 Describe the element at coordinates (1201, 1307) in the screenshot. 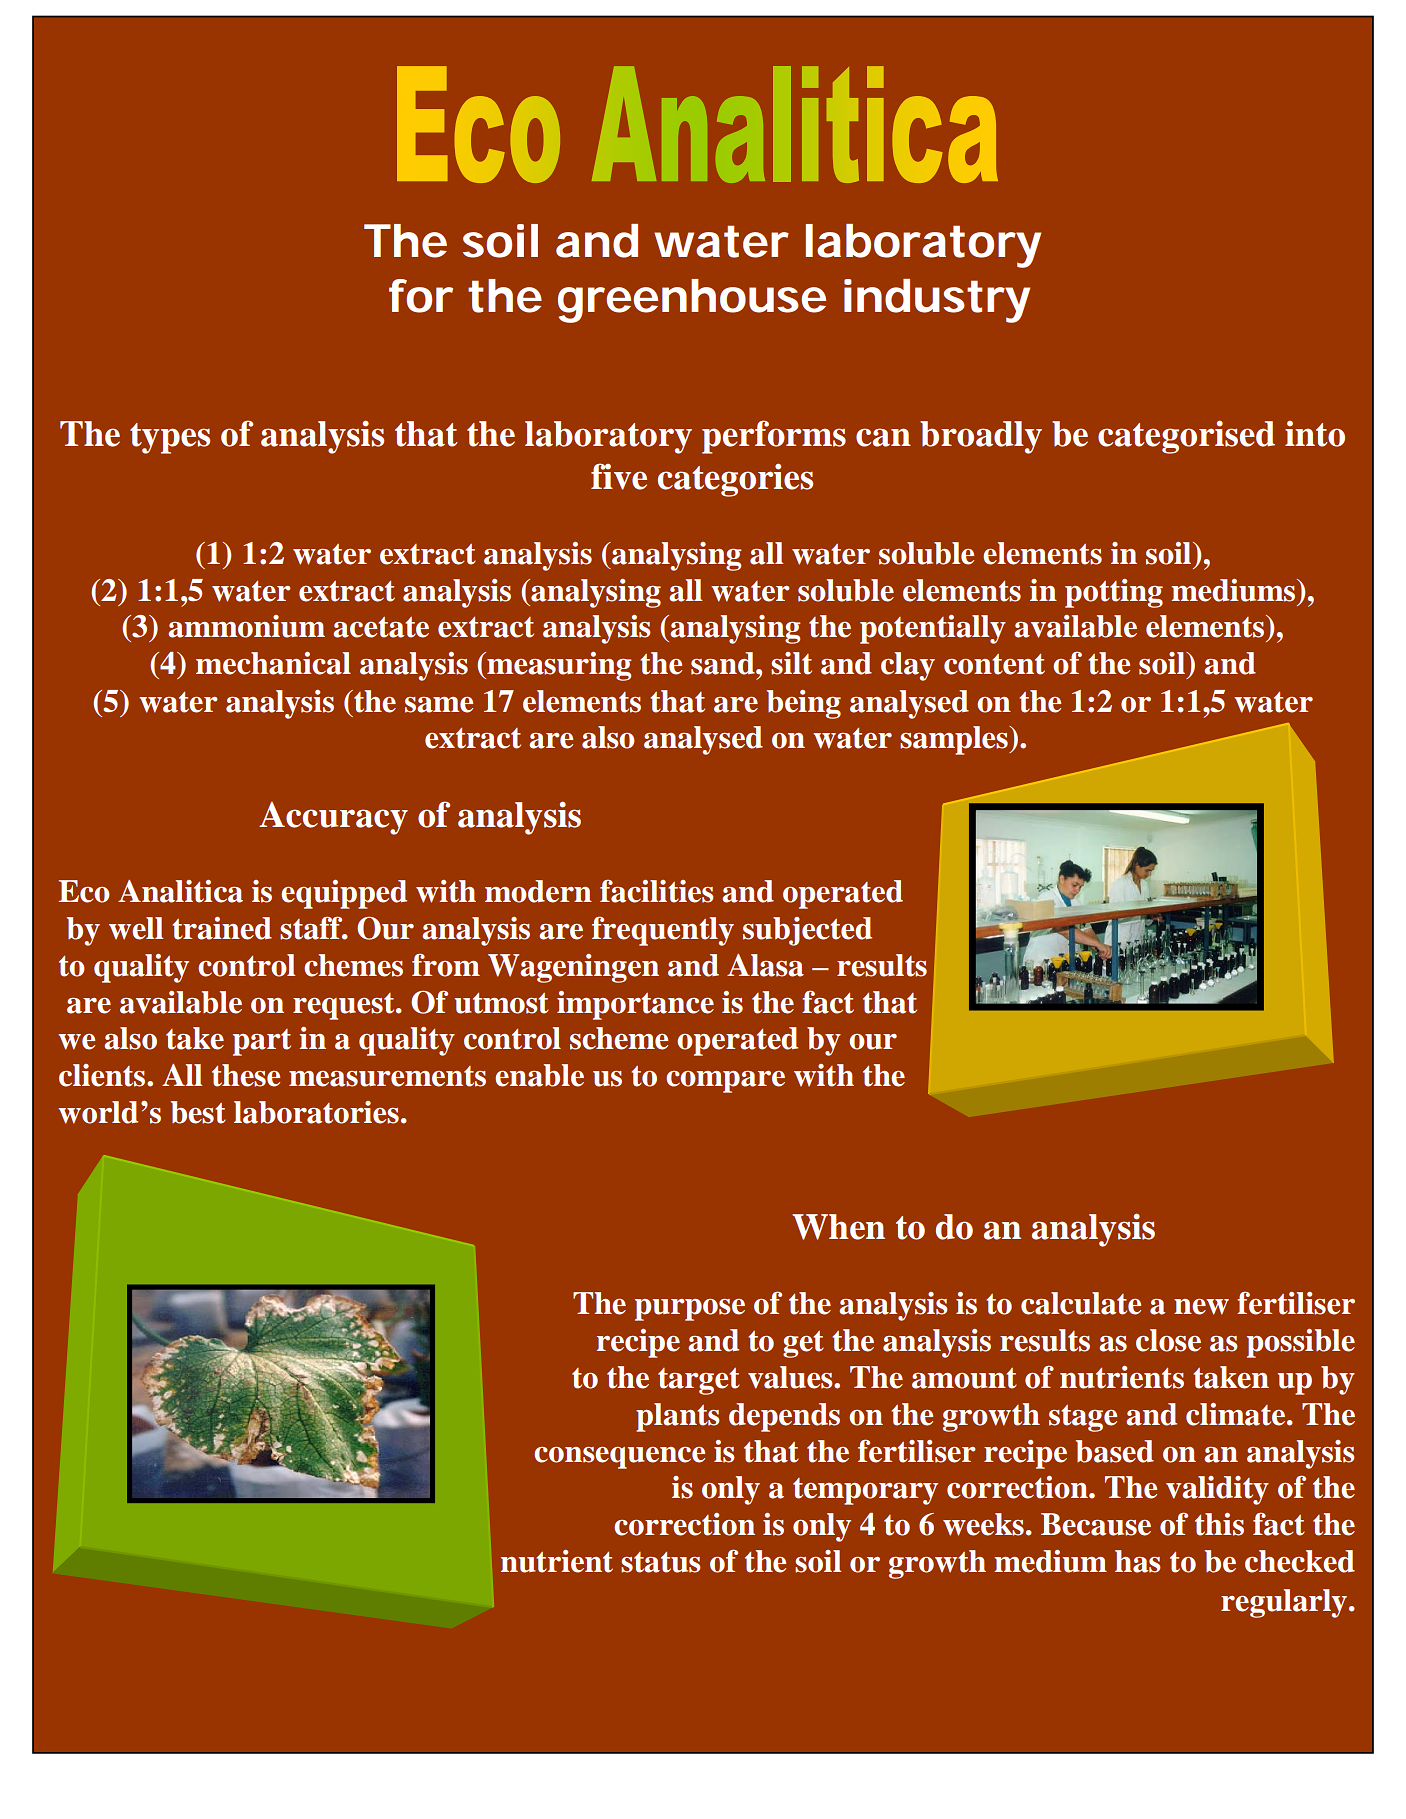

I see `new` at that location.
